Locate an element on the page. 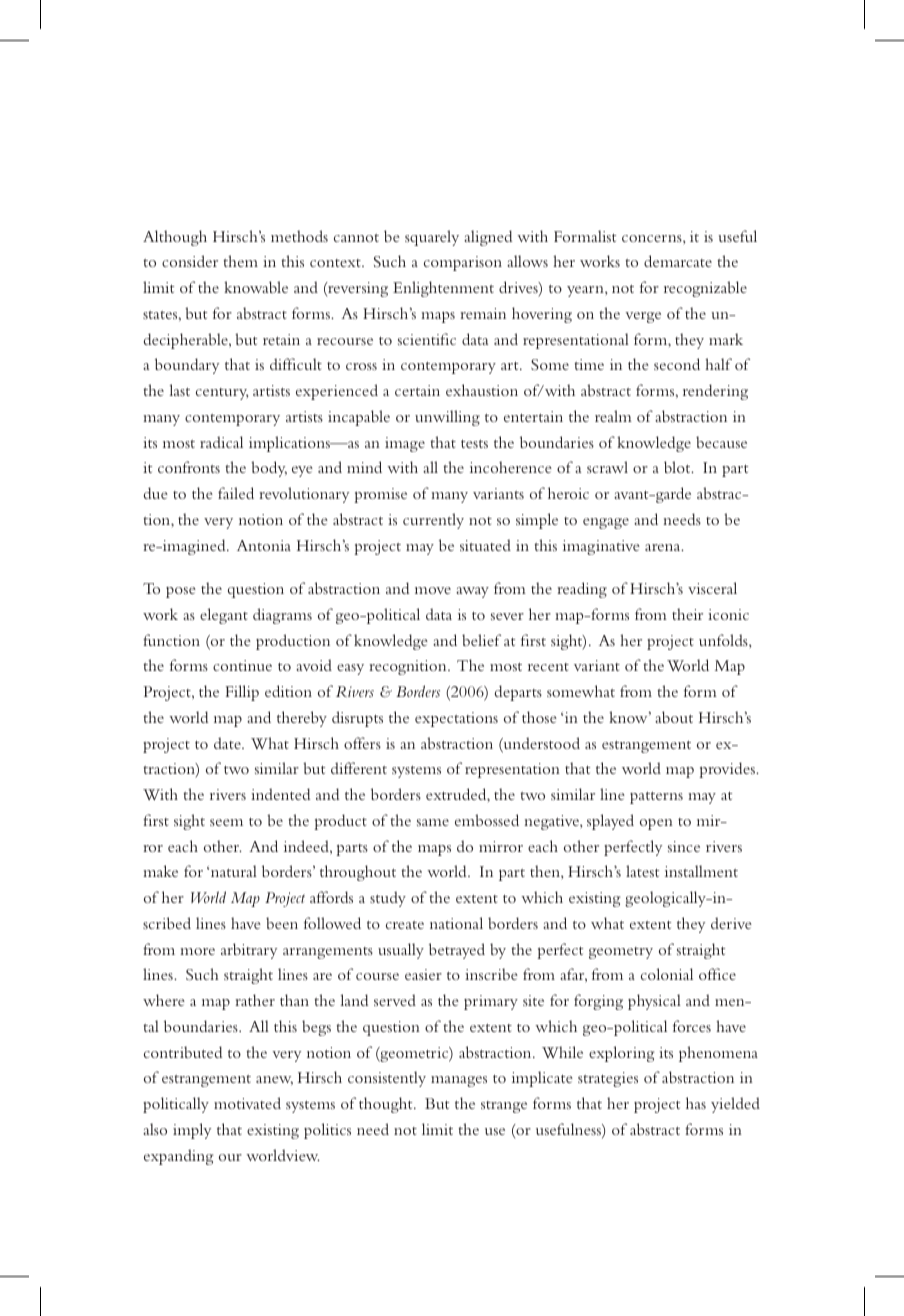 The width and height of the page is (904, 1316). Fillip is located at coordinates (242, 693).
